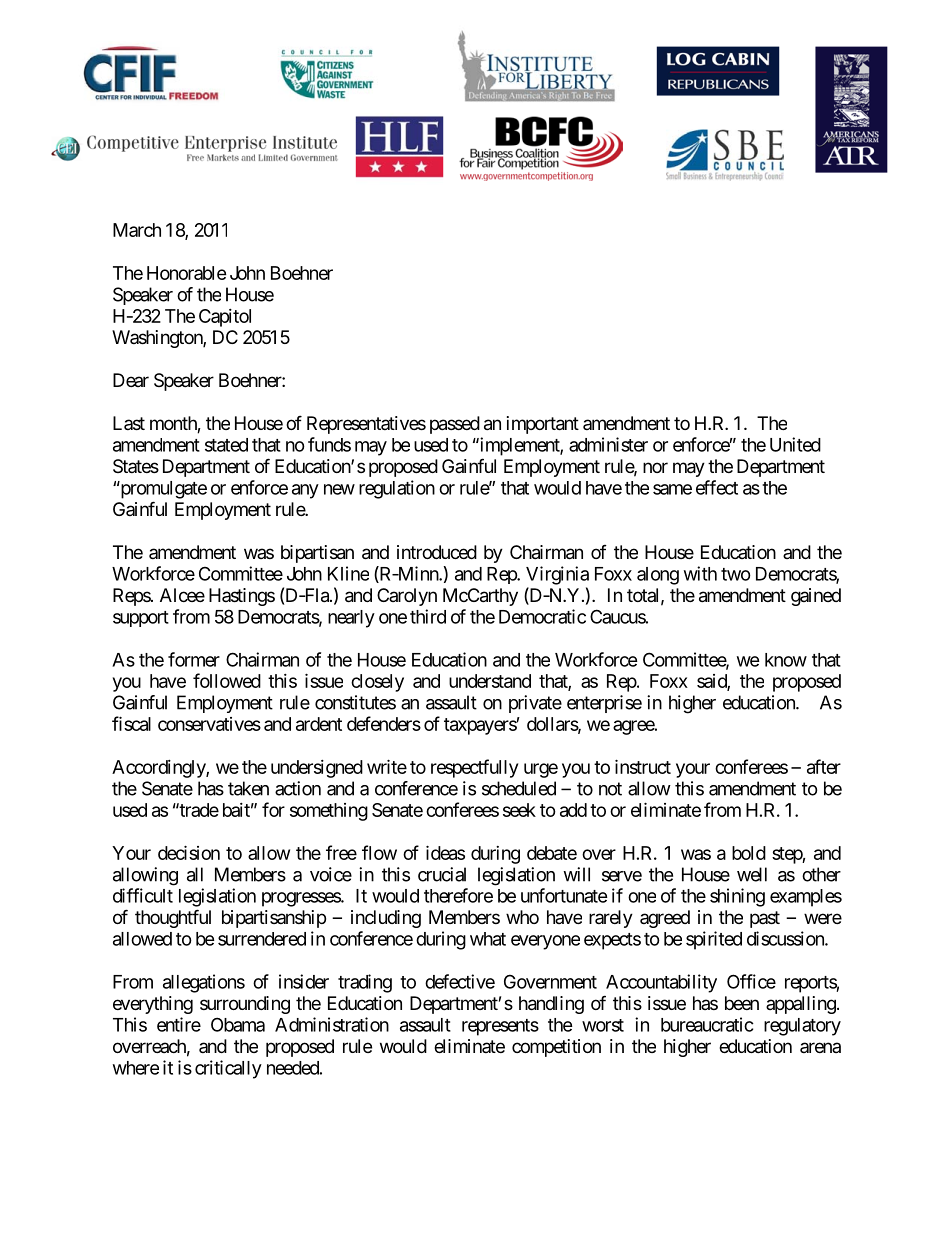  Describe the element at coordinates (238, 1024) in the page. I see `Obama` at that location.
